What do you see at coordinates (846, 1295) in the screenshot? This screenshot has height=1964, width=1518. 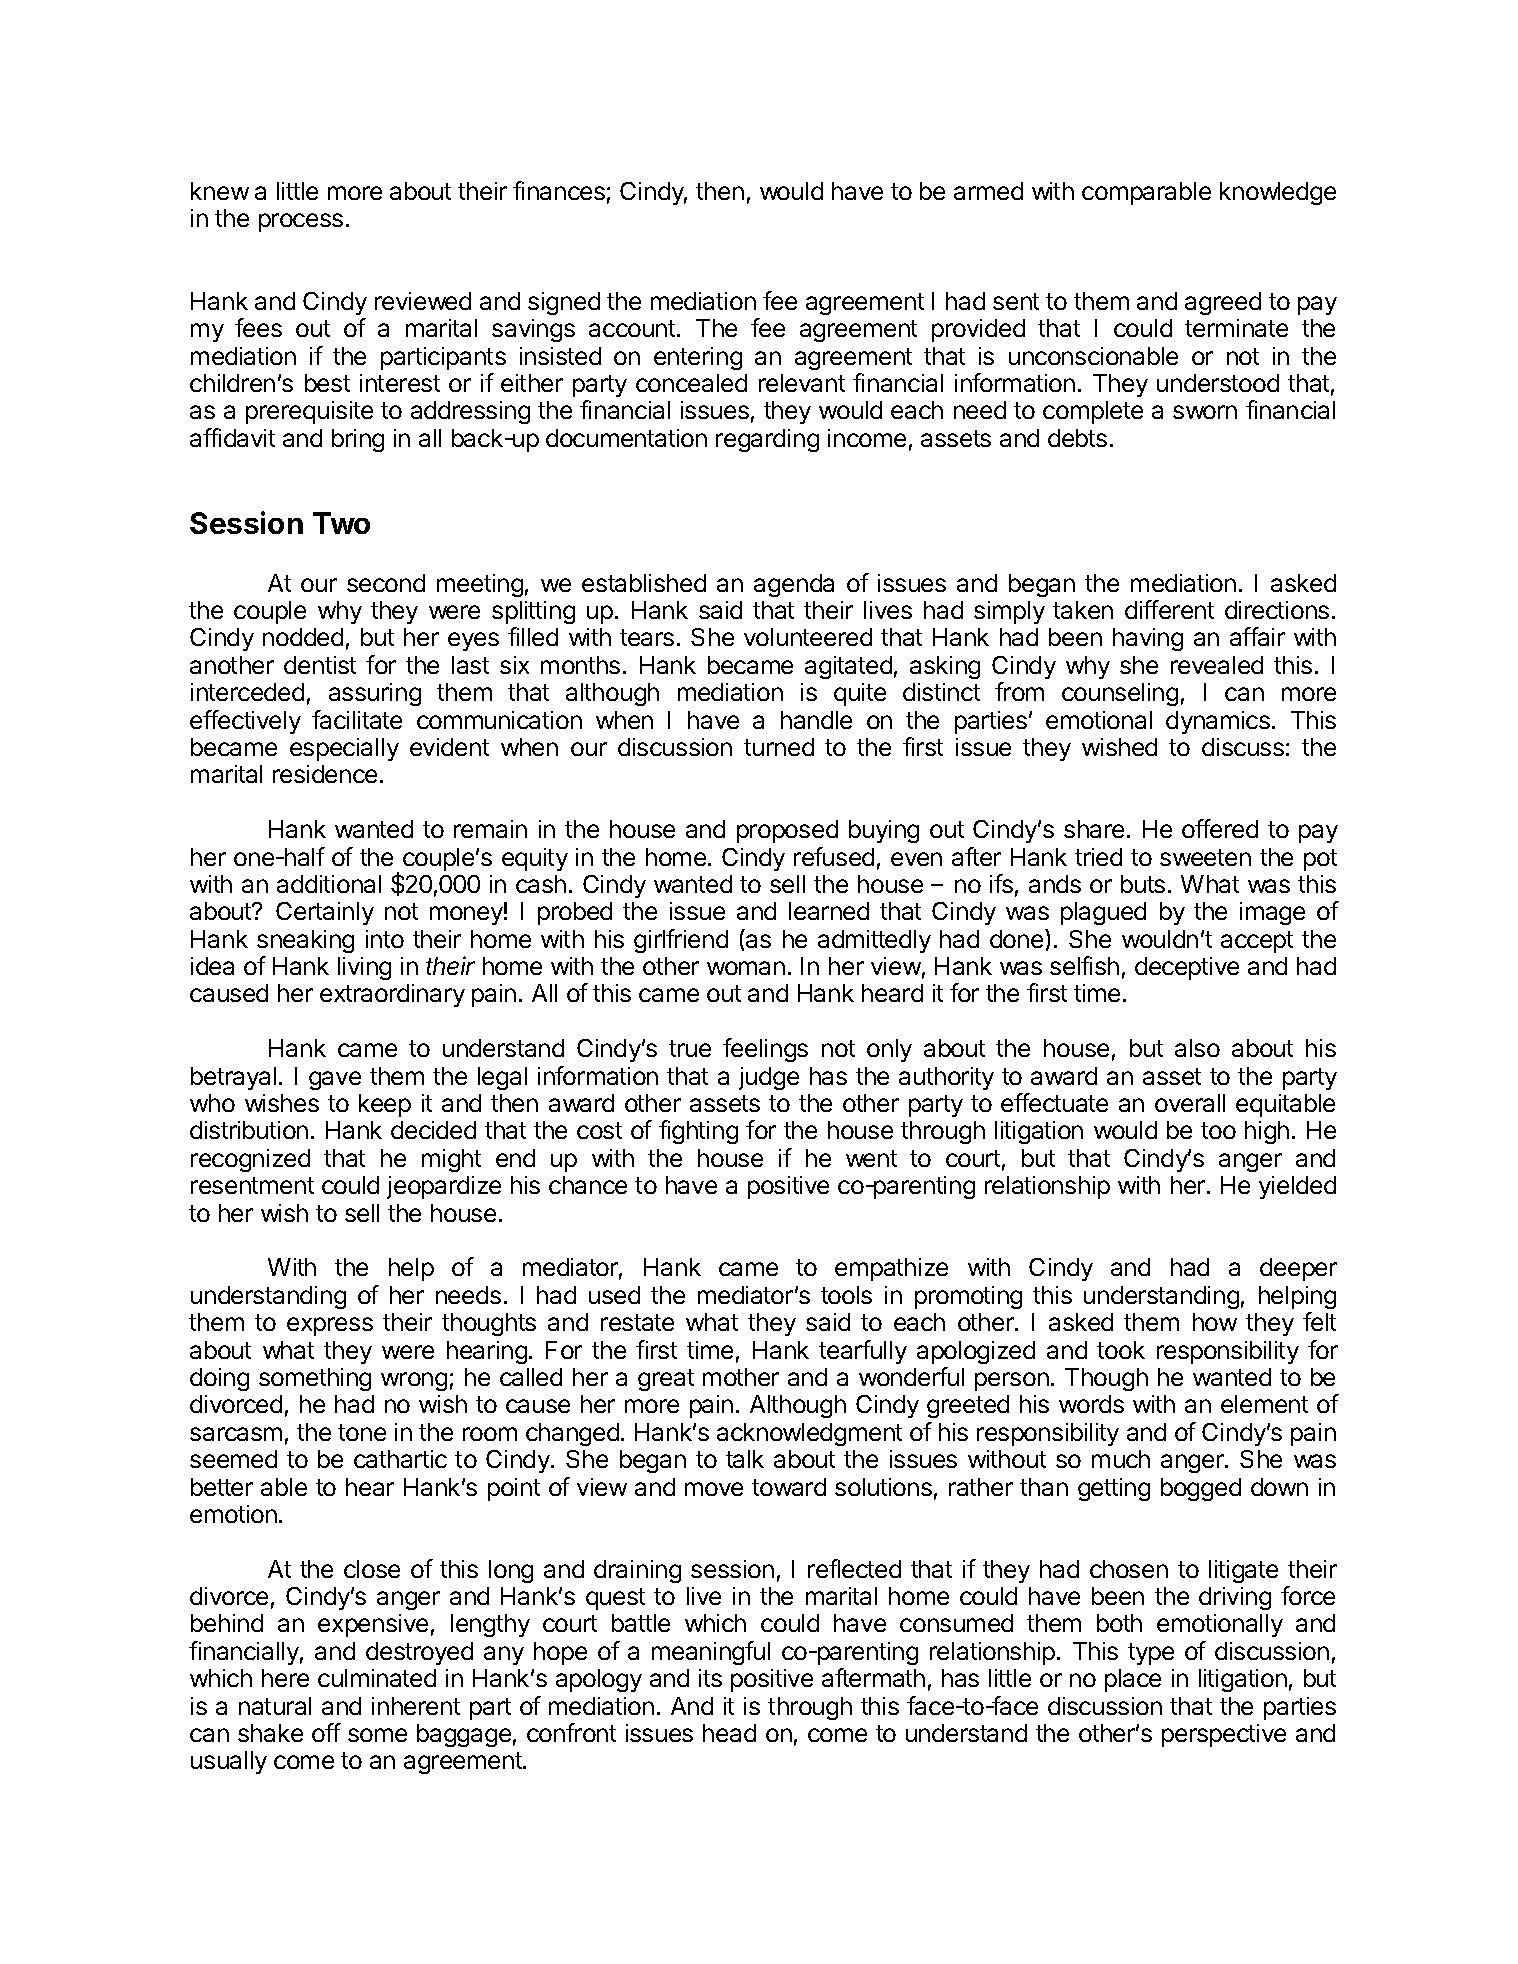 I see `tools` at bounding box center [846, 1295].
